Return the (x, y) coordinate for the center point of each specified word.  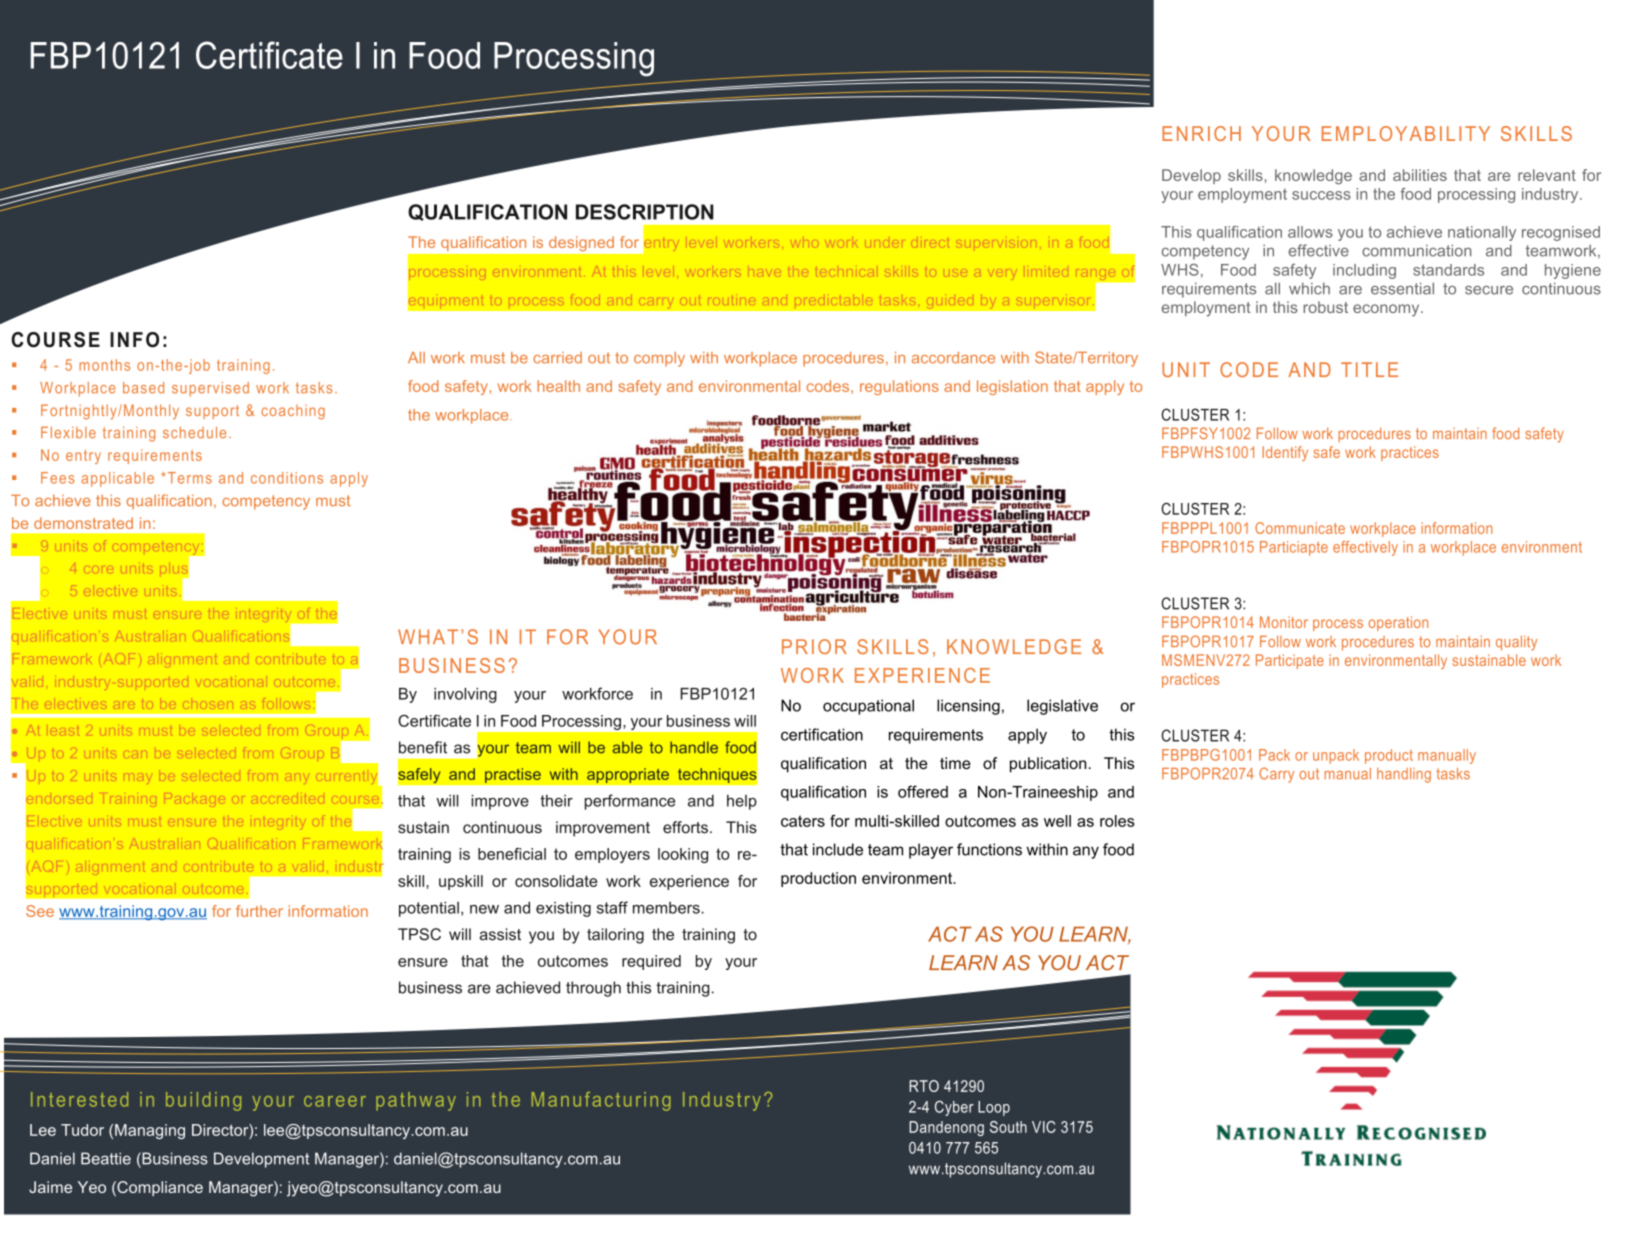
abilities (1420, 175)
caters (803, 821)
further (259, 911)
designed (581, 244)
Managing (150, 1131)
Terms (188, 478)
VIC (1044, 1127)
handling (1404, 775)
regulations (899, 387)
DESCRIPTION (645, 212)
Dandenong (946, 1128)
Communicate (1300, 528)
